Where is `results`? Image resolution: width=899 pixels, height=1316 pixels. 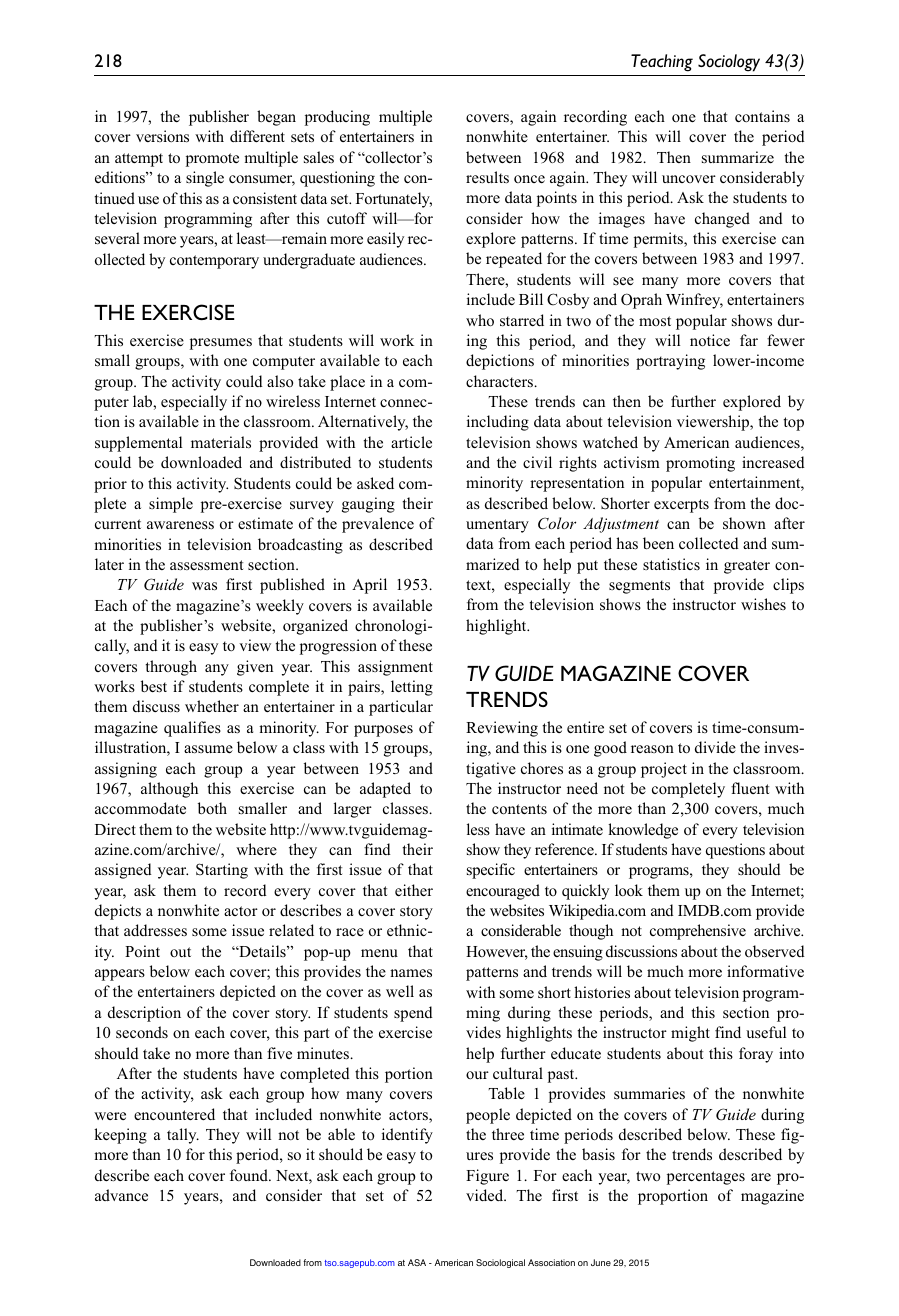 results is located at coordinates (487, 177).
